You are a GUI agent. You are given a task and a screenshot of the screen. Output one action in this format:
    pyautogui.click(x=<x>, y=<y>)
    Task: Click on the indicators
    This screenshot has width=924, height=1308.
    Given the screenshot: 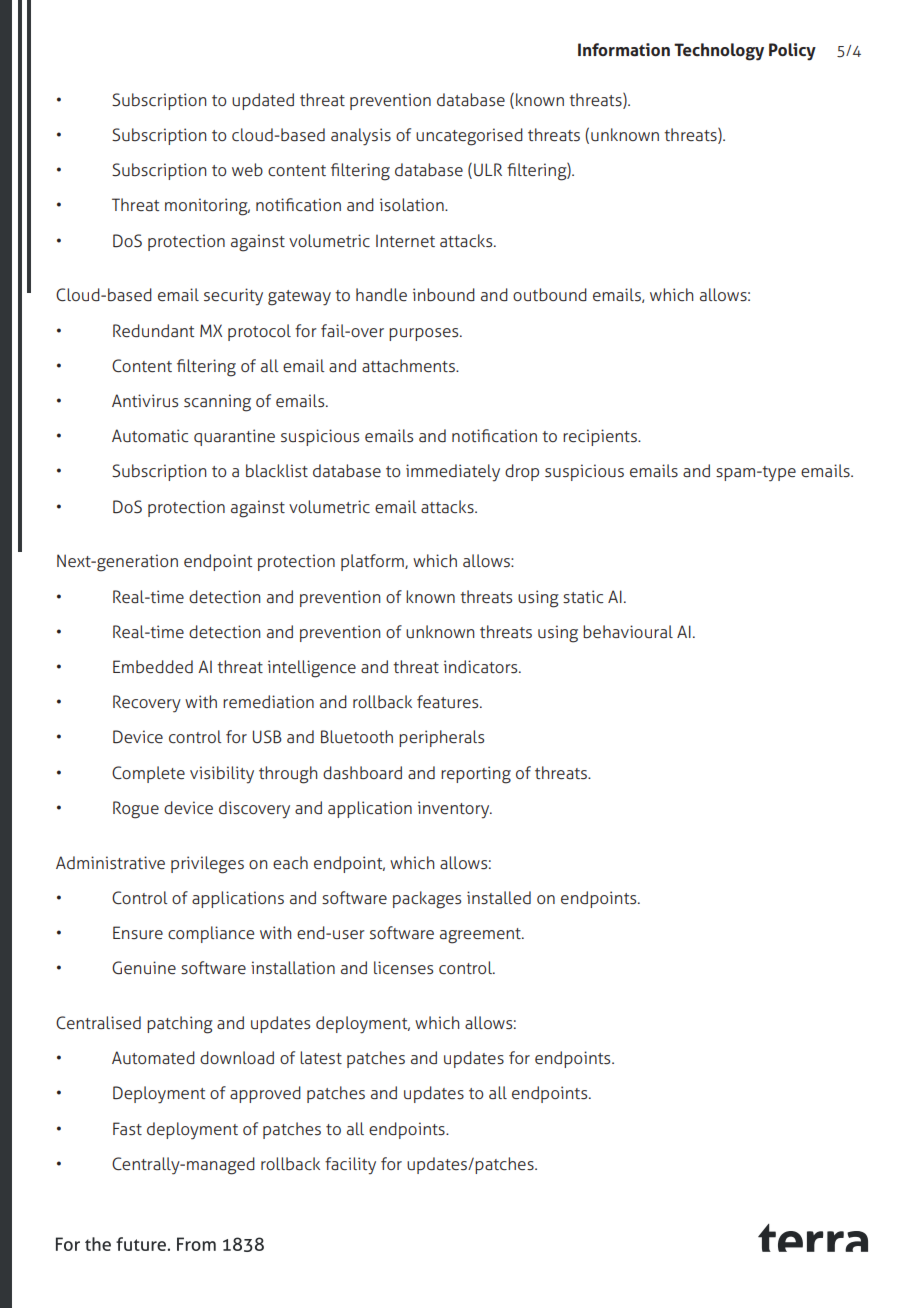 What is the action you would take?
    pyautogui.click(x=482, y=667)
